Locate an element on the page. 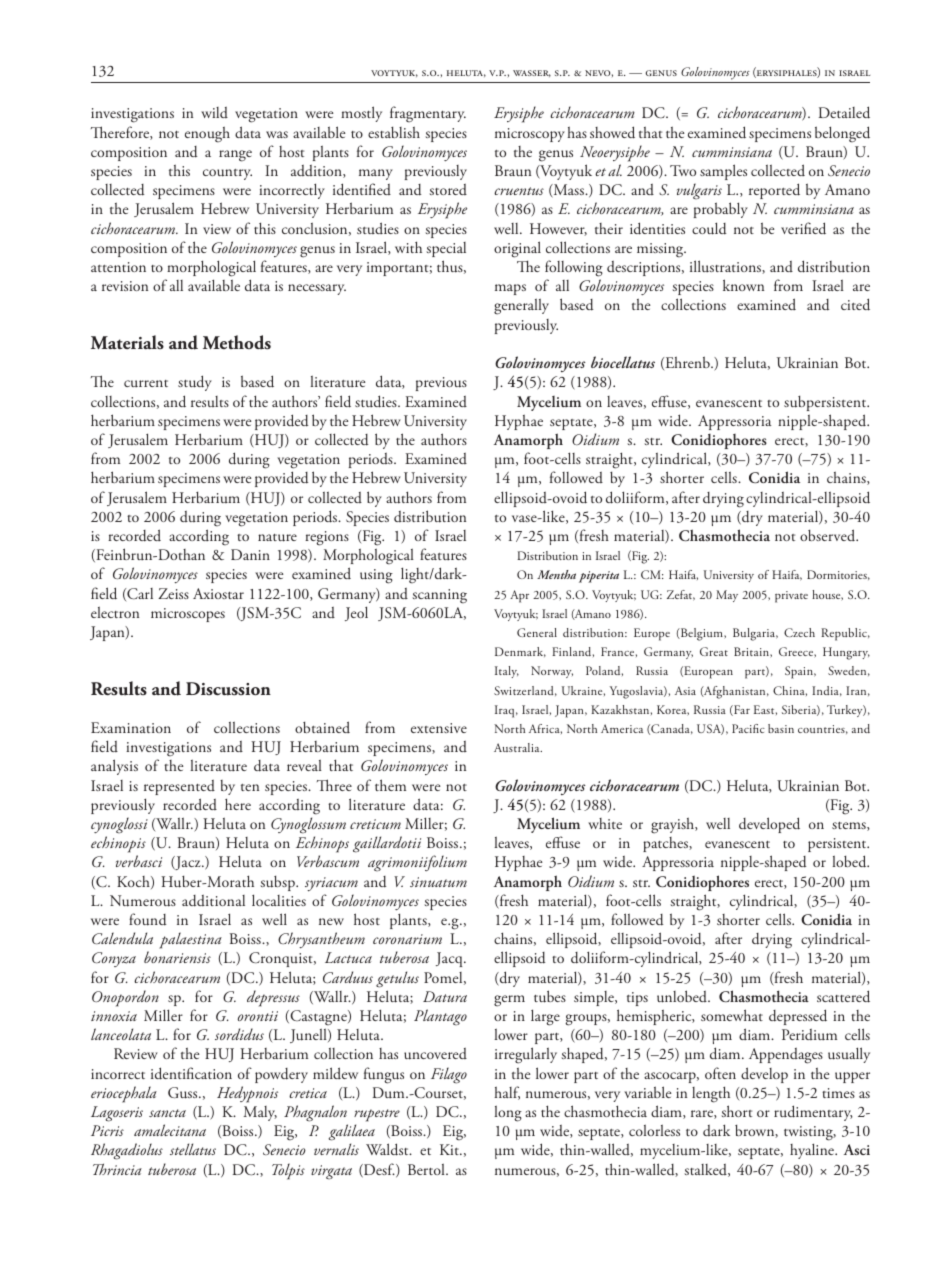 The height and width of the image is (1270, 952). Datura is located at coordinates (445, 996).
